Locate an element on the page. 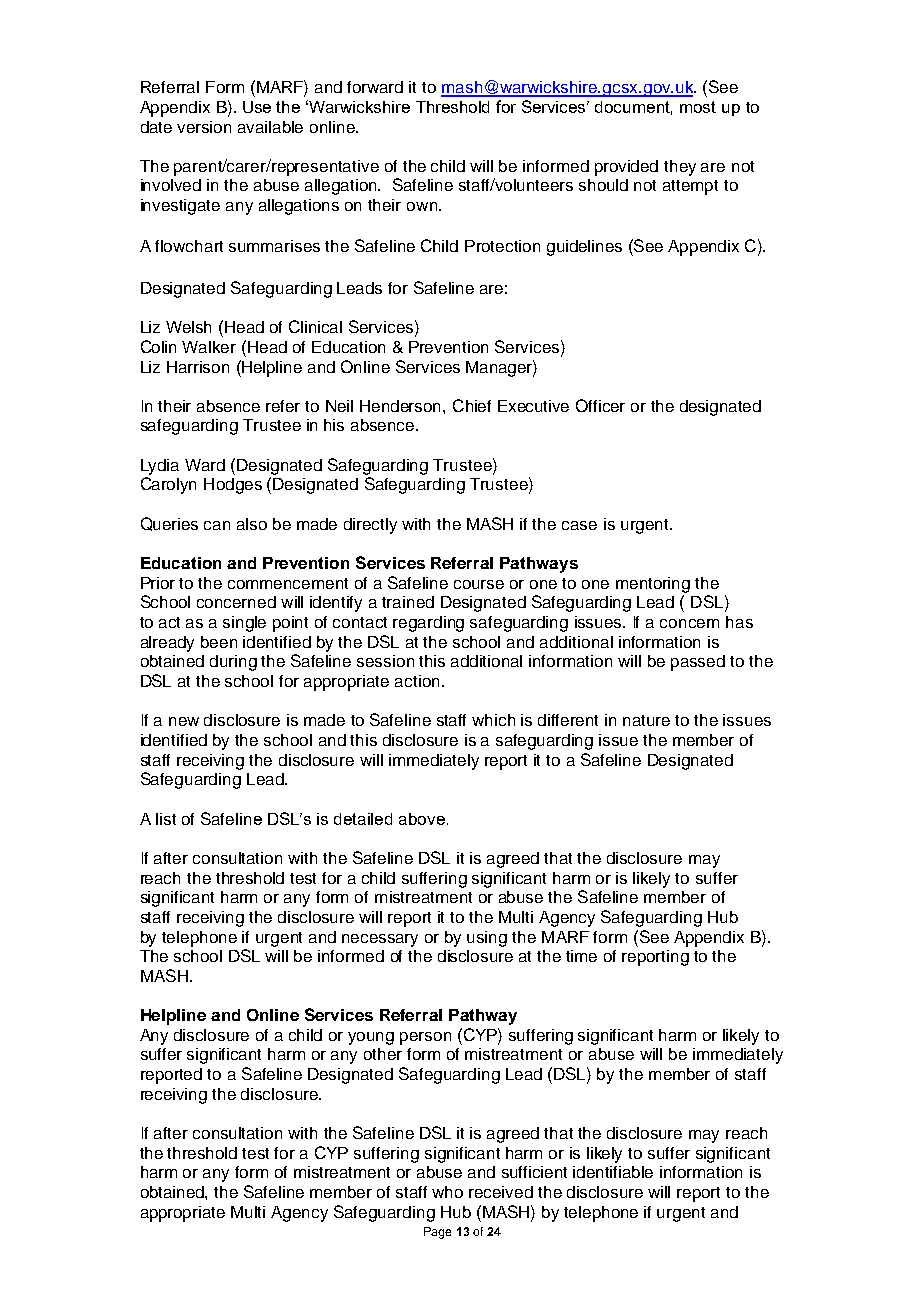 This page has height=1308, width=924. own is located at coordinates (422, 206).
